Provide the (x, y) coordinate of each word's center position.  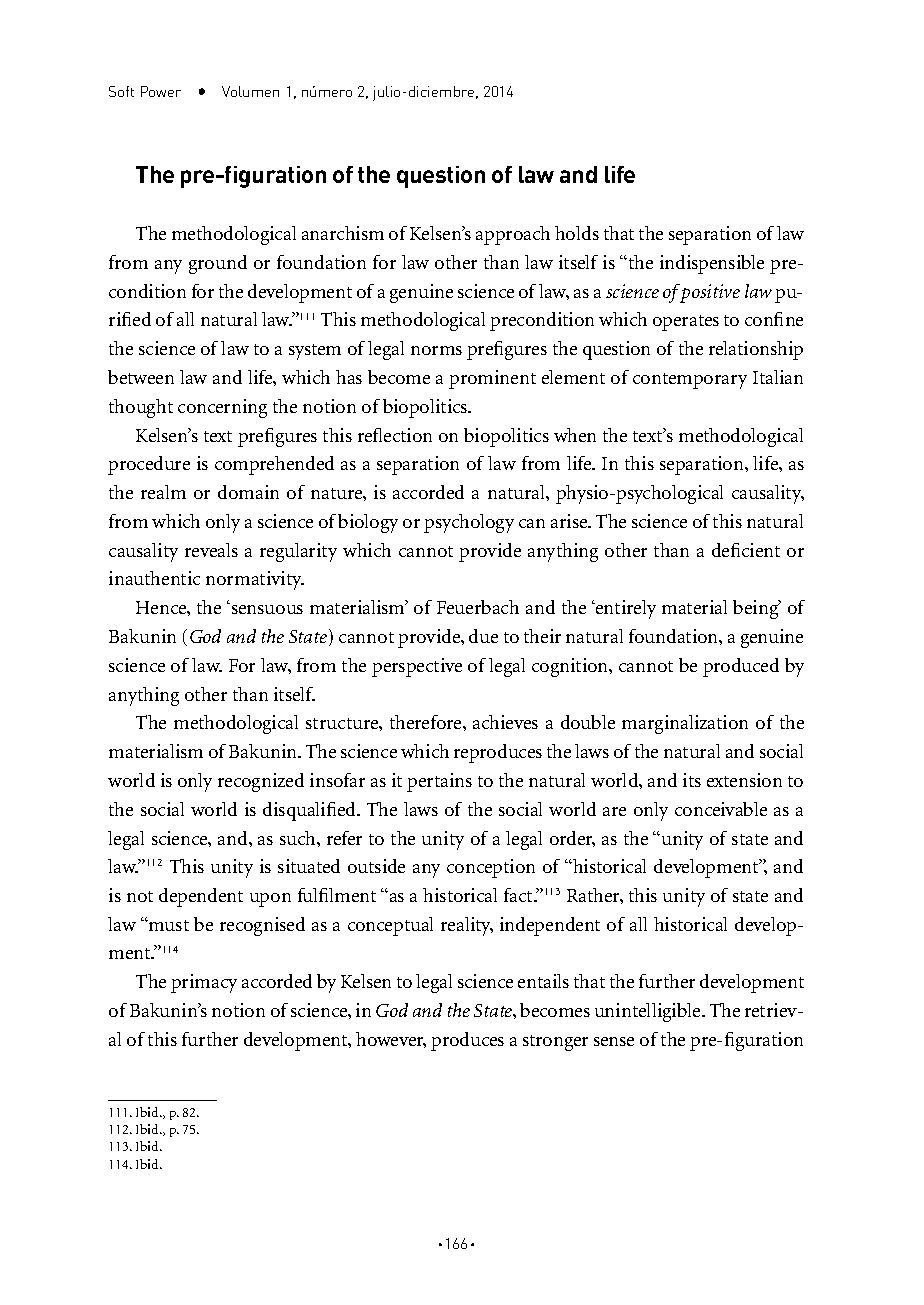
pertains (439, 782)
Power (161, 91)
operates (686, 323)
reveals (211, 550)
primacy (204, 983)
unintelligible (649, 1012)
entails (543, 981)
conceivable (721, 809)
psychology (469, 523)
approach (513, 235)
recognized (261, 782)
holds (577, 233)
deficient (746, 550)
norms (436, 350)
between (141, 377)
